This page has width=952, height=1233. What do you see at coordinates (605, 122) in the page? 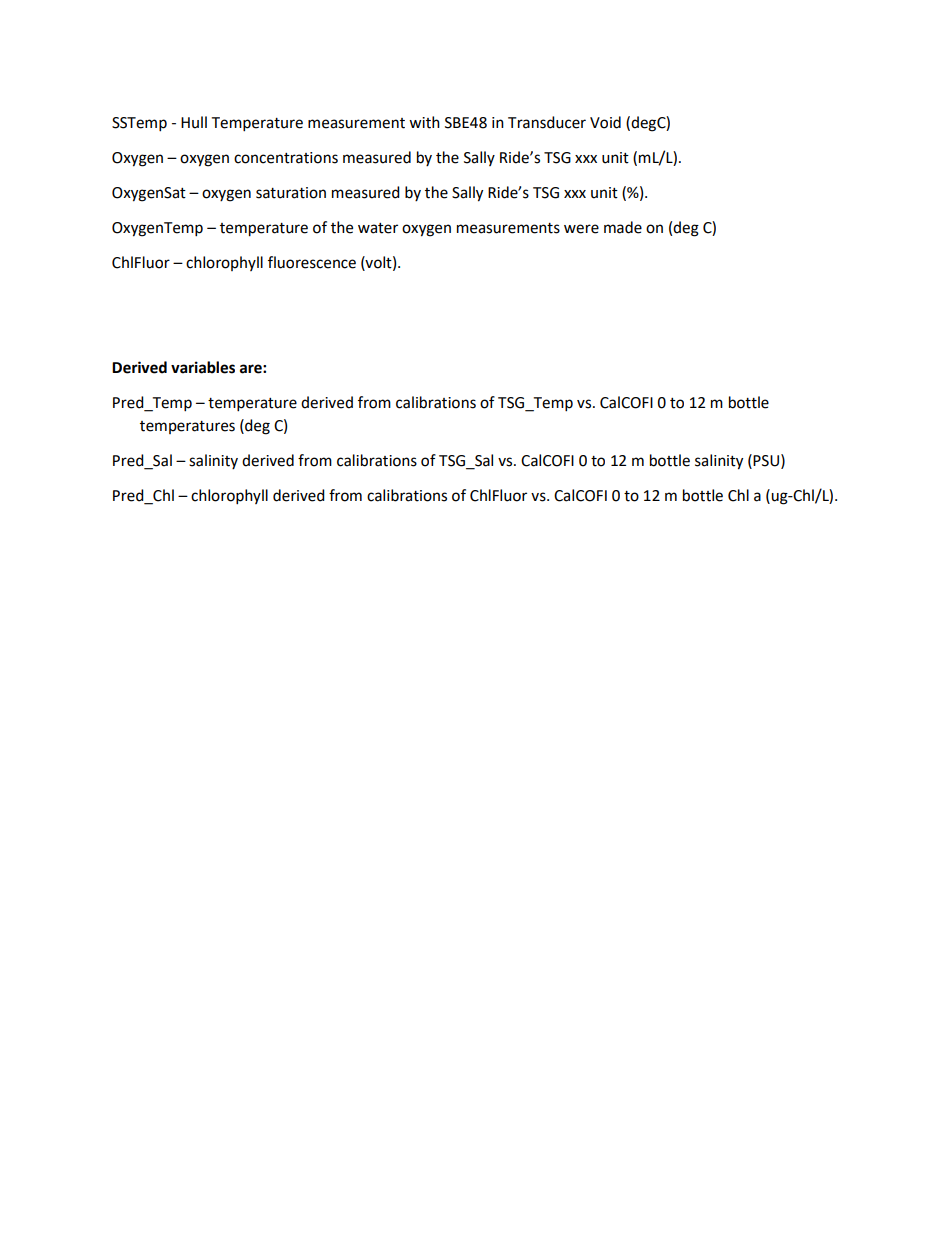
I see `Void` at bounding box center [605, 122].
